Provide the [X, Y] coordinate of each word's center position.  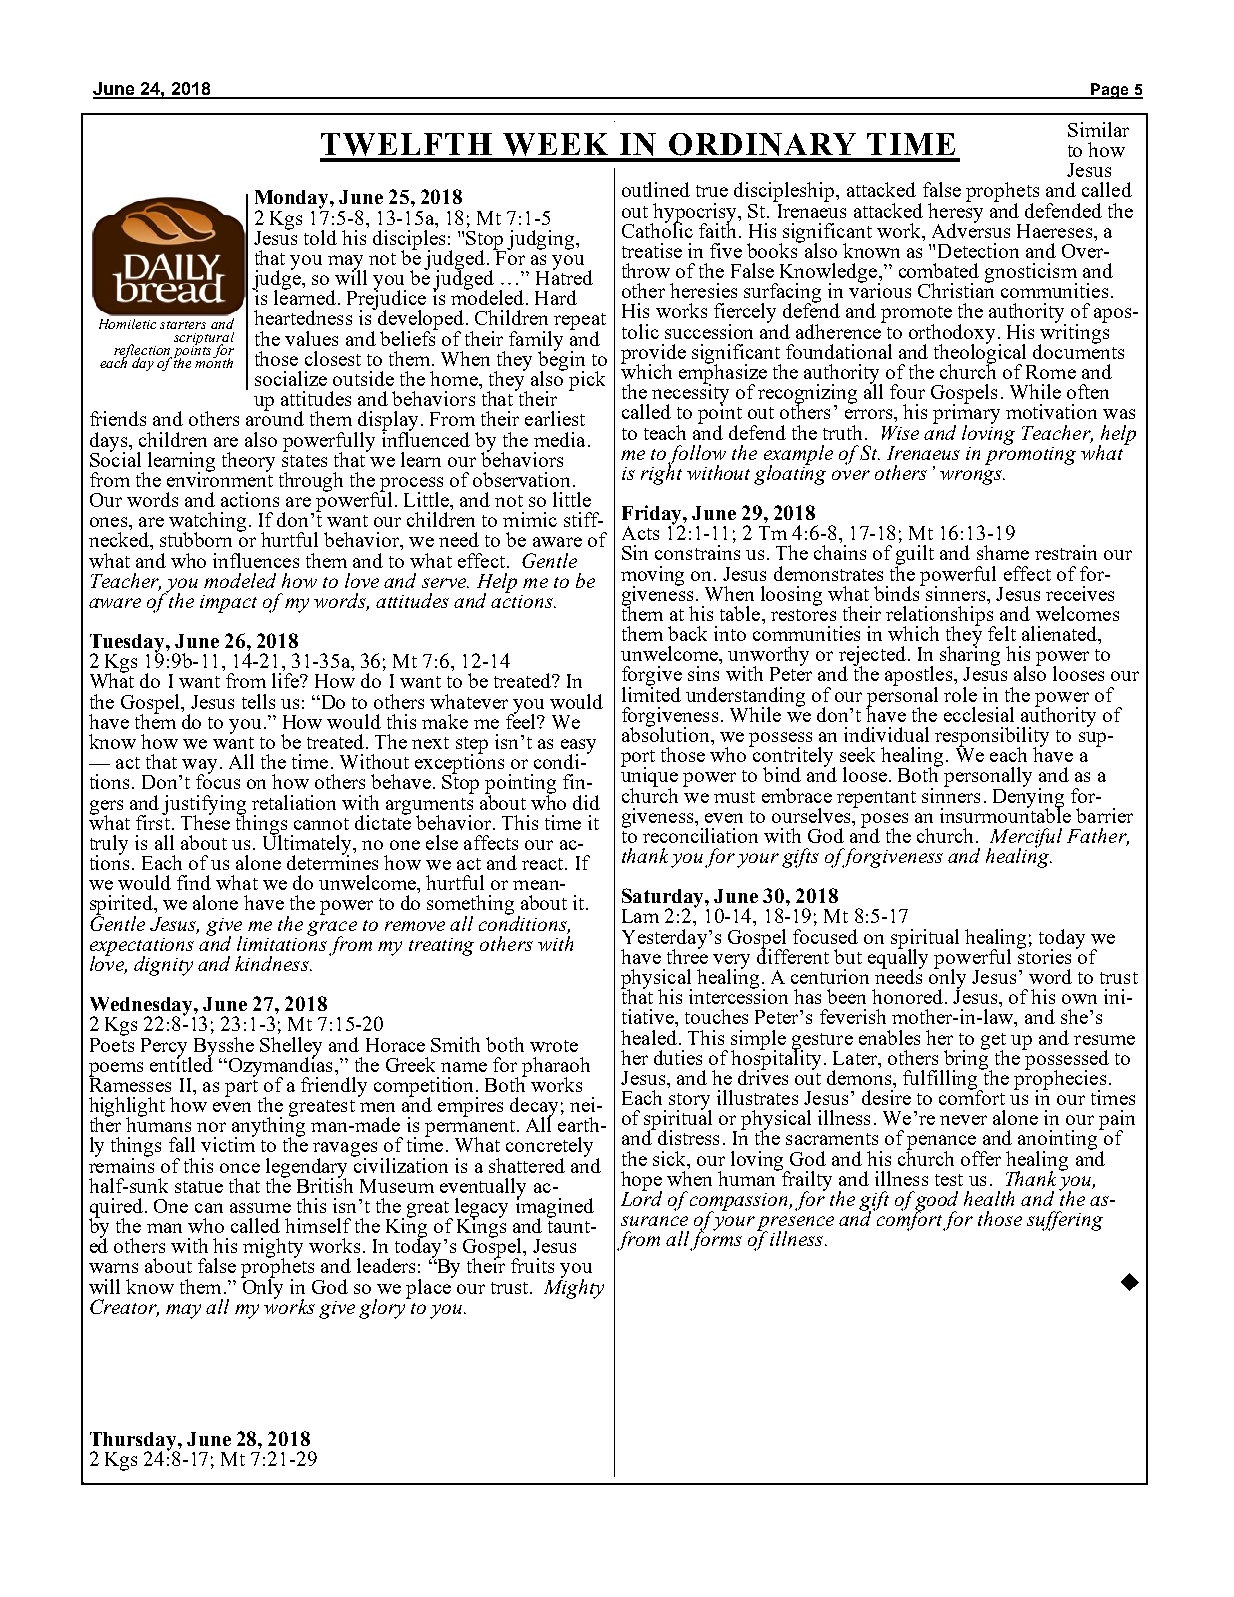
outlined [656, 189]
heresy [955, 212]
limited [651, 693]
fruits [532, 1265]
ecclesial [979, 714]
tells [258, 701]
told [320, 237]
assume [260, 1208]
